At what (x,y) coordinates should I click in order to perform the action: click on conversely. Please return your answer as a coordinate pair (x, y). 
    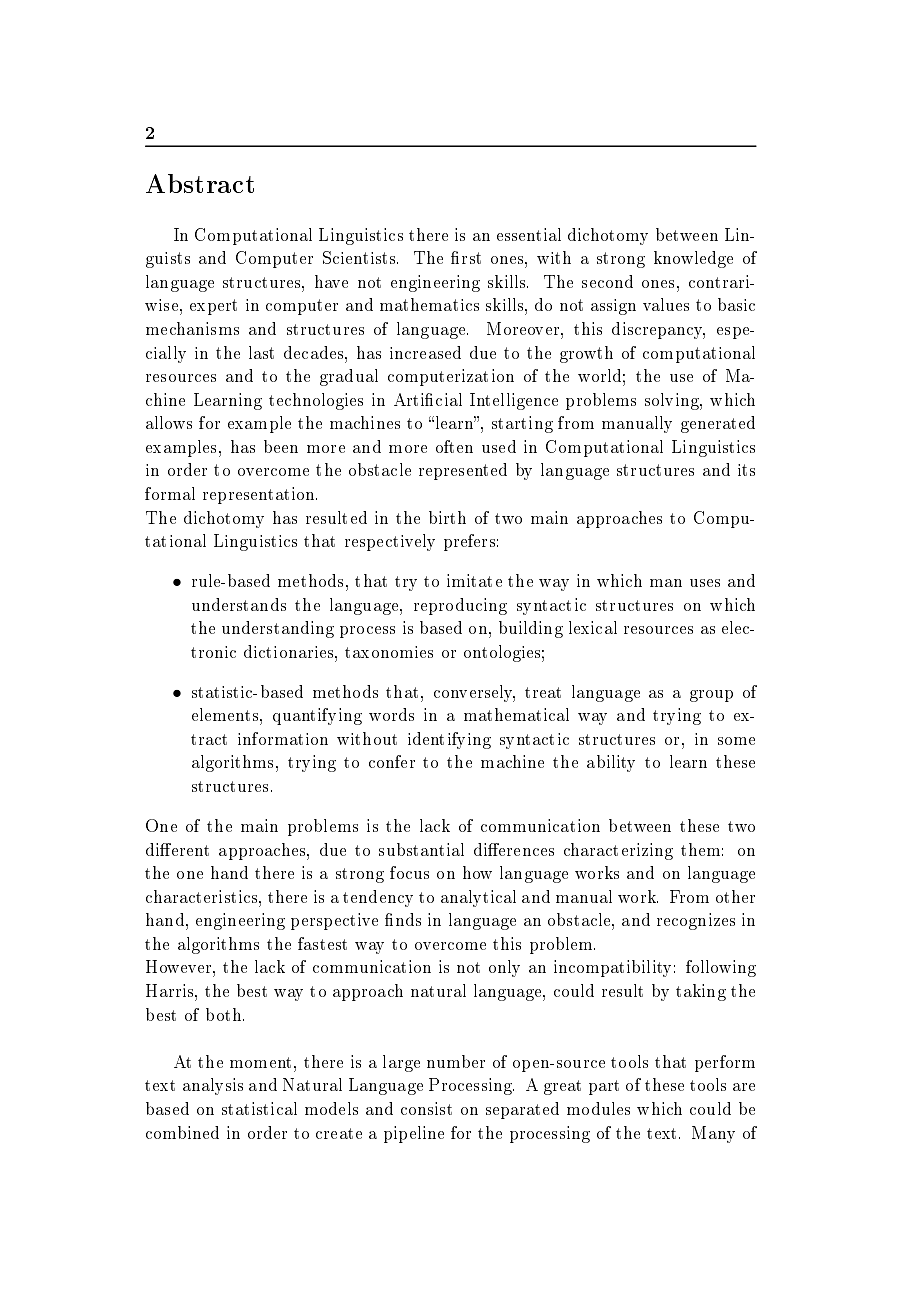
    Looking at the image, I should click on (474, 693).
